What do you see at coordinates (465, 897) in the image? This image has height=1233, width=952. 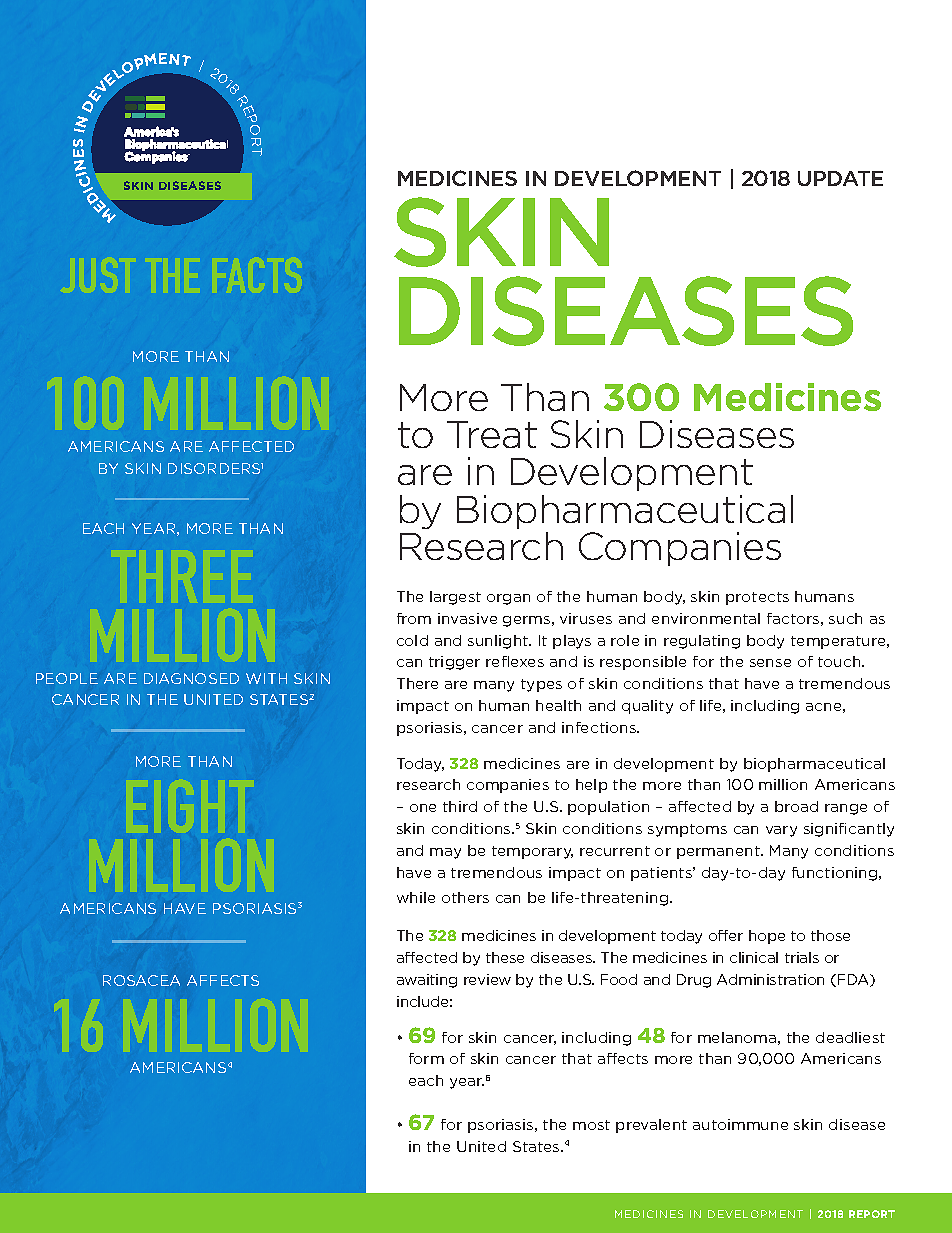 I see `others` at bounding box center [465, 897].
